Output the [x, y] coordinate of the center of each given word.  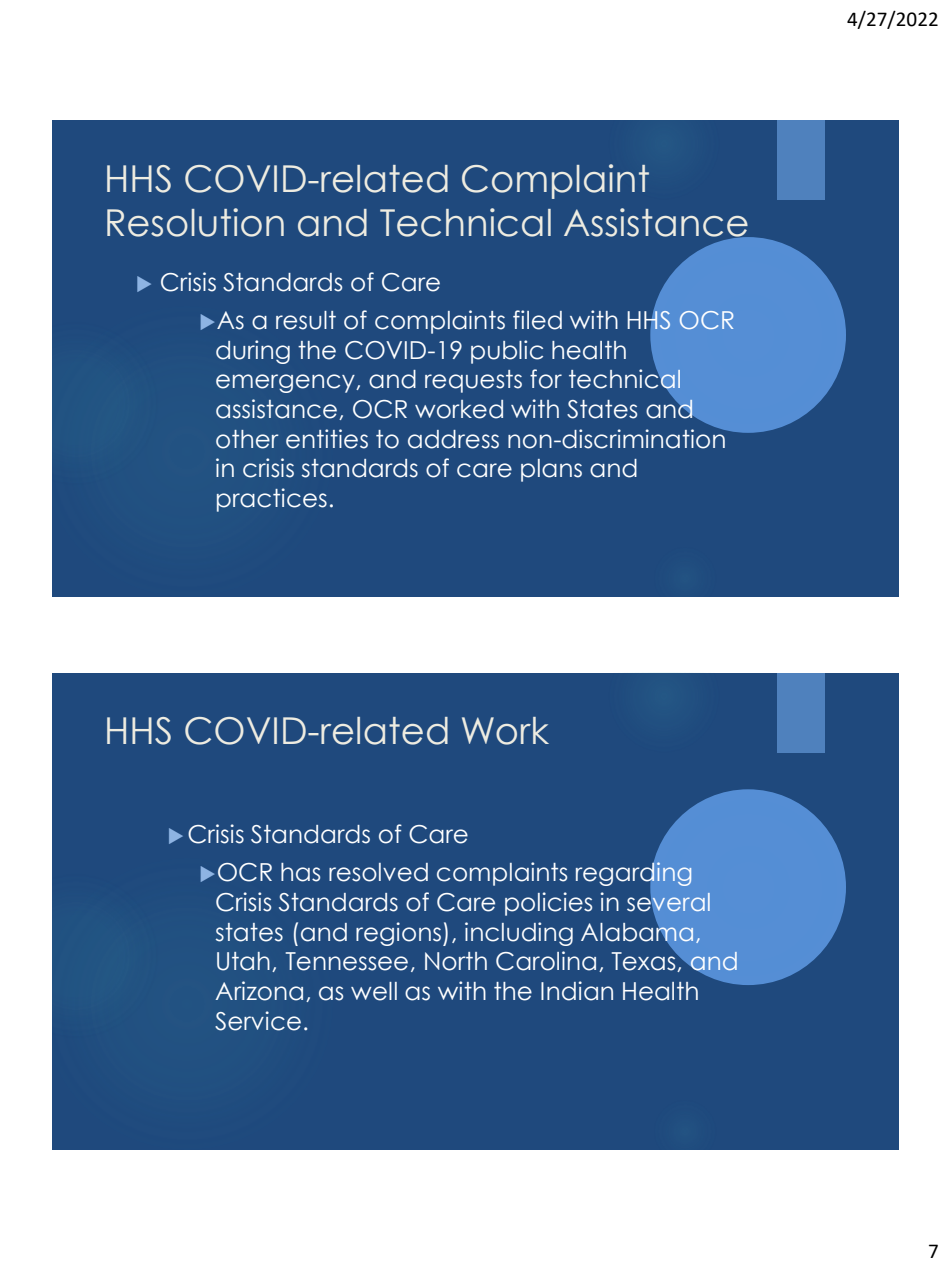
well [374, 991]
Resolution [195, 222]
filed [537, 320]
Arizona [259, 991]
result [306, 320]
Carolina [546, 961]
